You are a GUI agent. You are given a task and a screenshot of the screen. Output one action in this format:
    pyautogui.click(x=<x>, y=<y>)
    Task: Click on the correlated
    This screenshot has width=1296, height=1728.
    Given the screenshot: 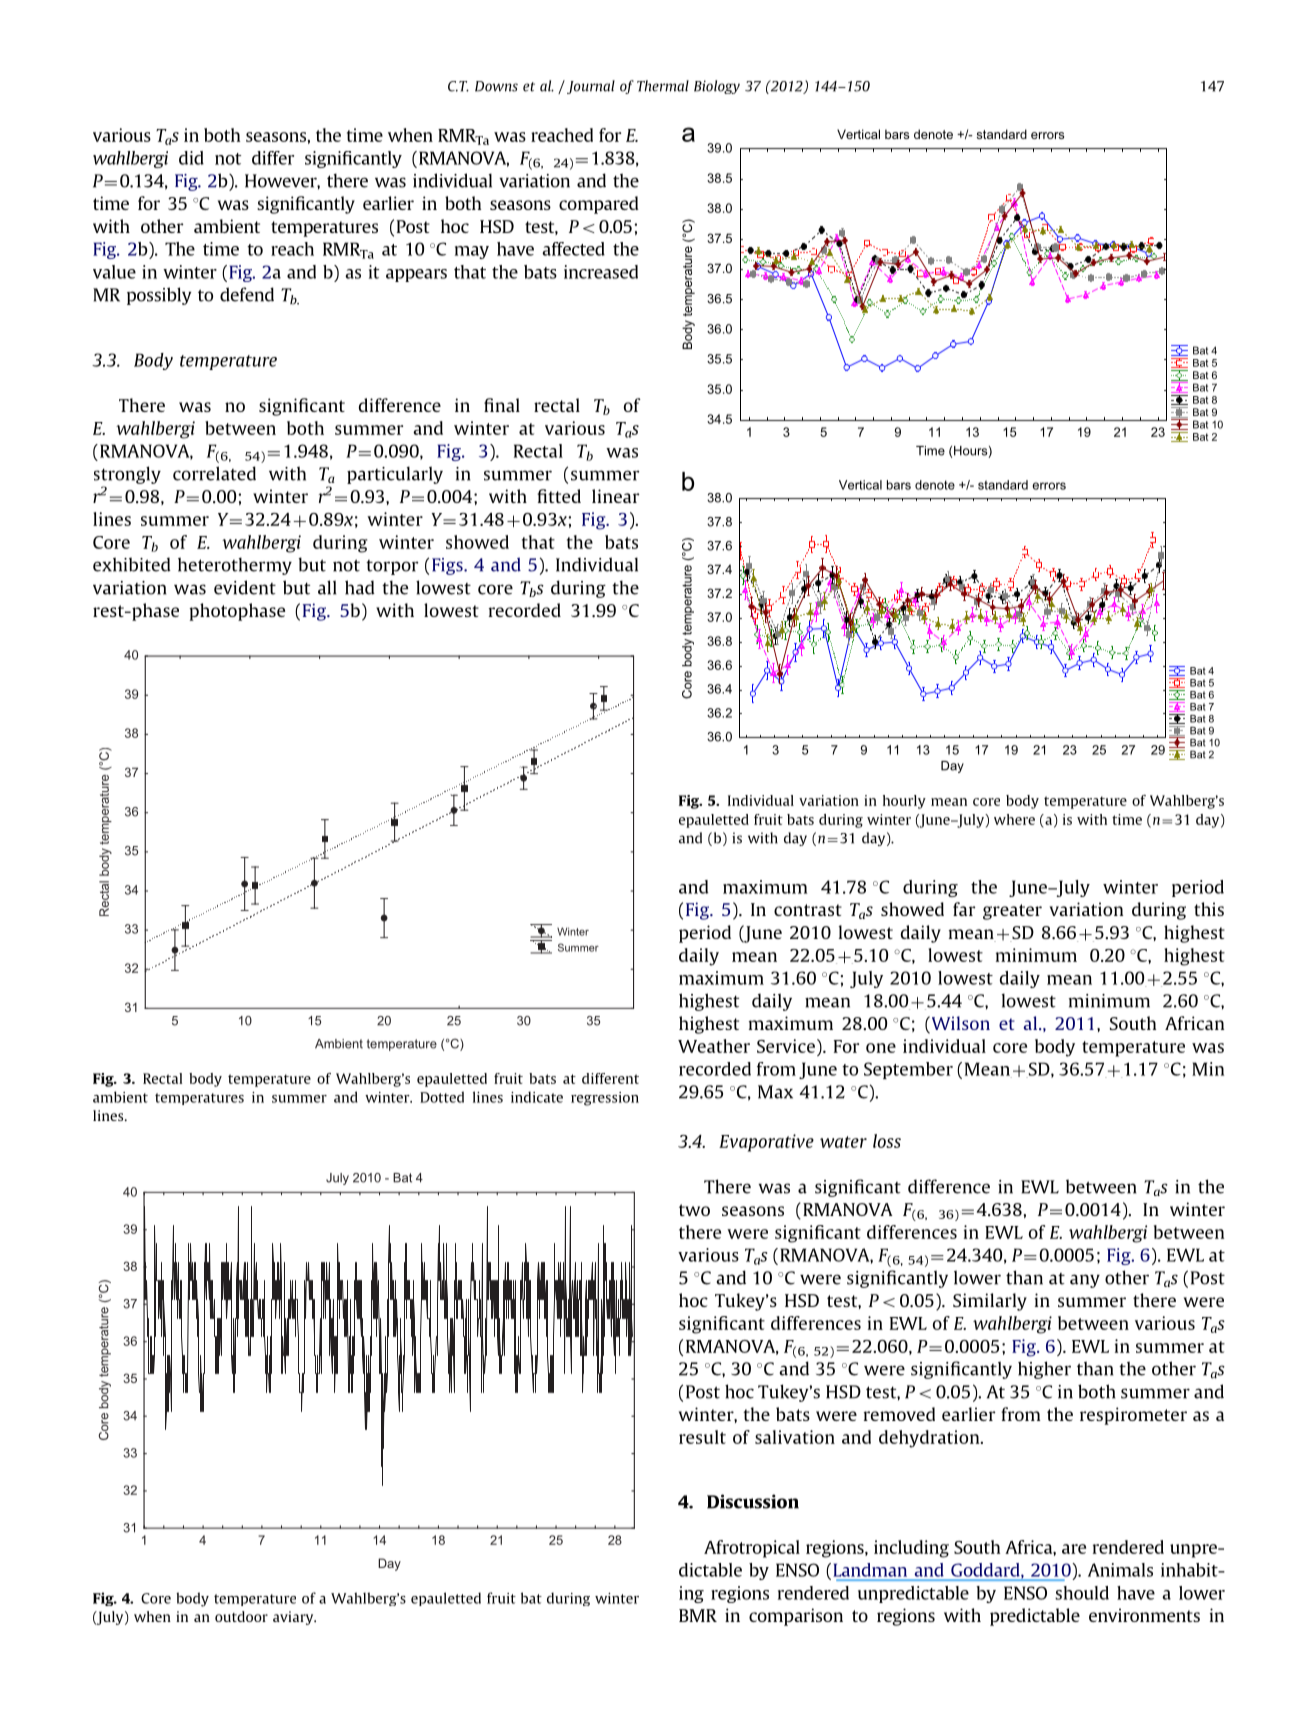 What is the action you would take?
    pyautogui.click(x=214, y=473)
